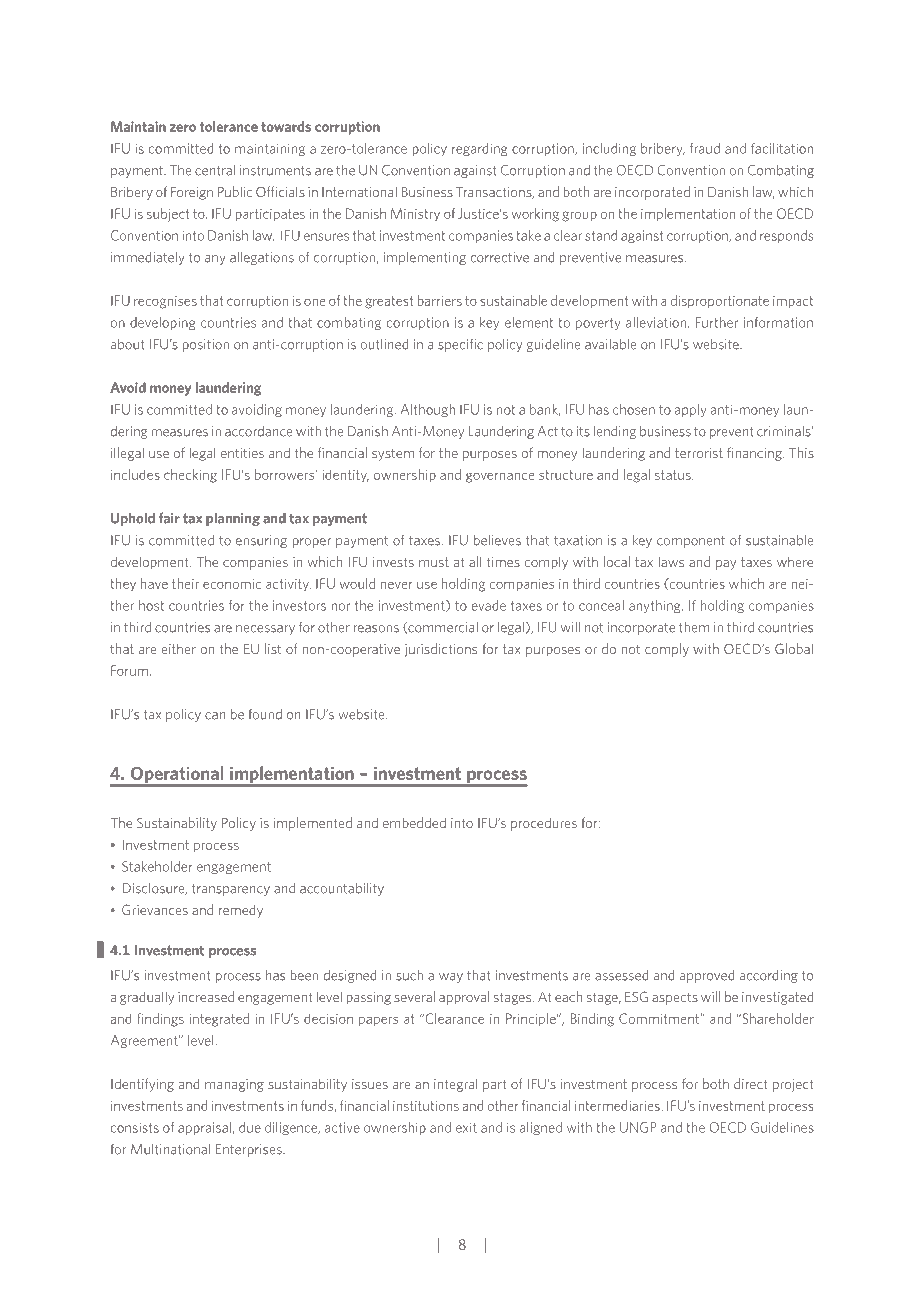 This screenshot has width=924, height=1308. Describe the element at coordinates (265, 630) in the screenshot. I see `necessary` at that location.
